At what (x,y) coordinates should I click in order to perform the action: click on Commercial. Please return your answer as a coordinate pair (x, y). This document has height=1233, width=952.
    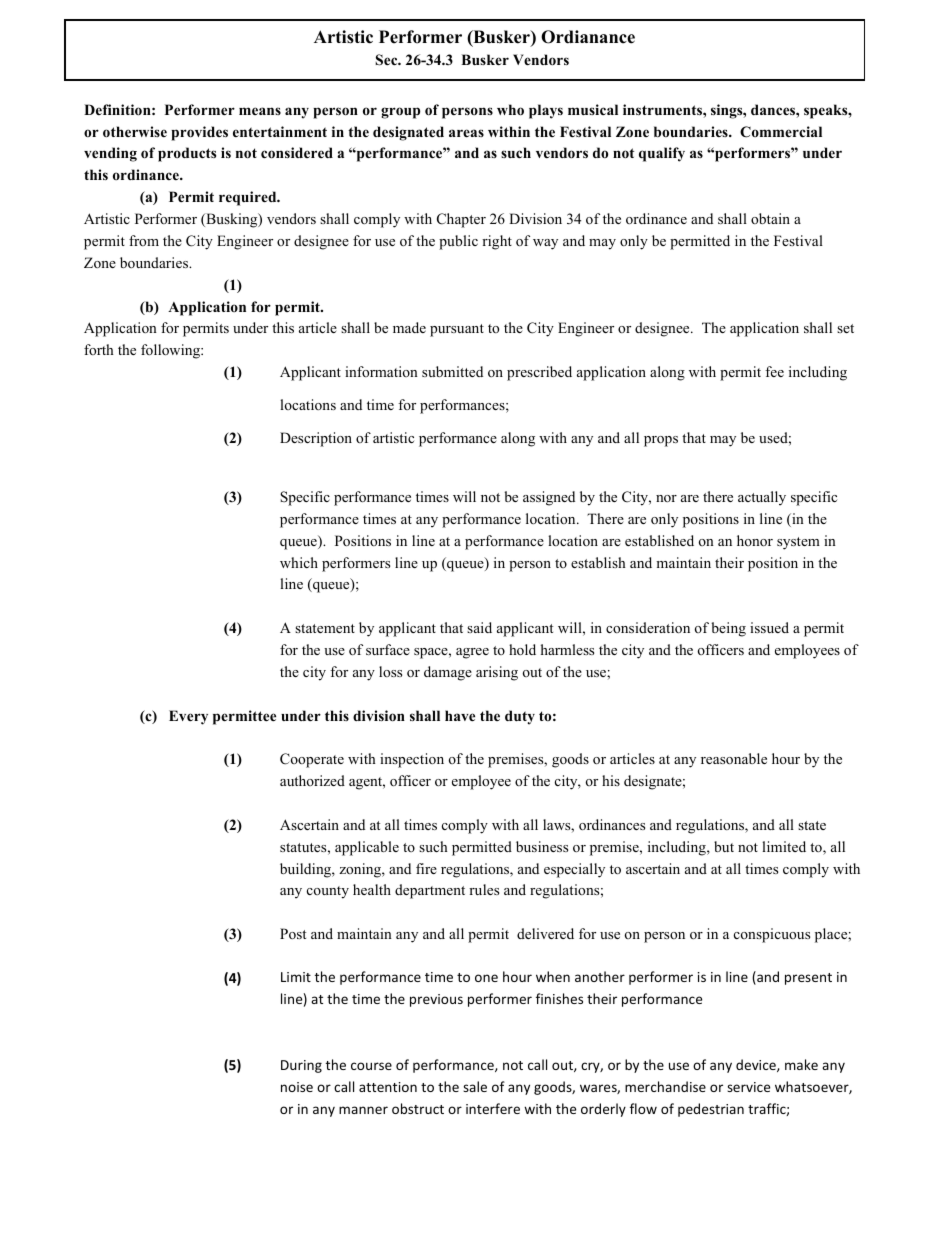
    Looking at the image, I should click on (781, 132).
